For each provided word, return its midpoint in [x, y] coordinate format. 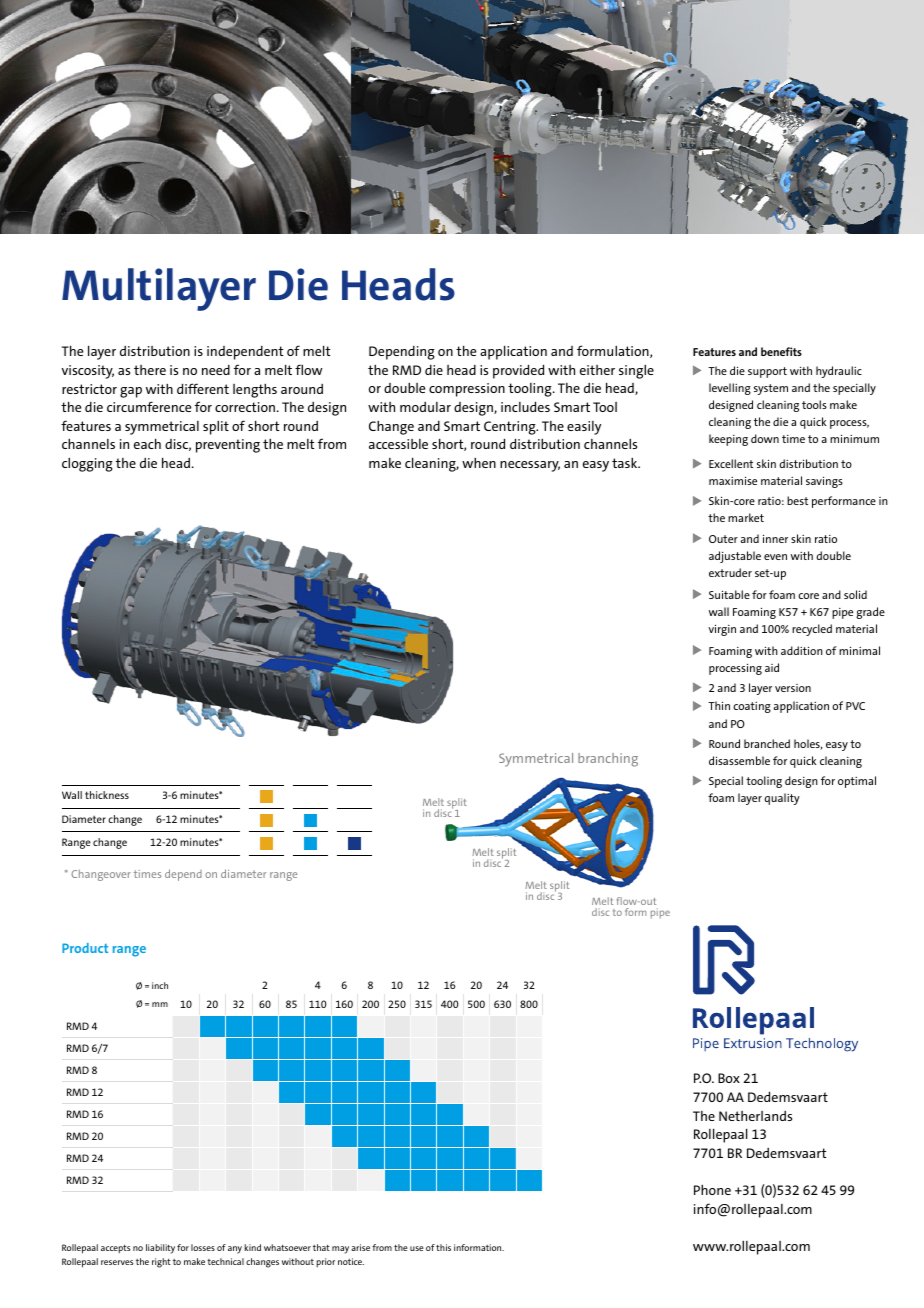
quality [782, 799]
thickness [107, 795]
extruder [730, 572]
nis [274, 1032]
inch [160, 985]
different [203, 388]
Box [729, 1078]
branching [608, 760]
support [767, 372]
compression [467, 390]
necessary [530, 466]
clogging [87, 464]
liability [160, 1249]
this [443, 1247]
